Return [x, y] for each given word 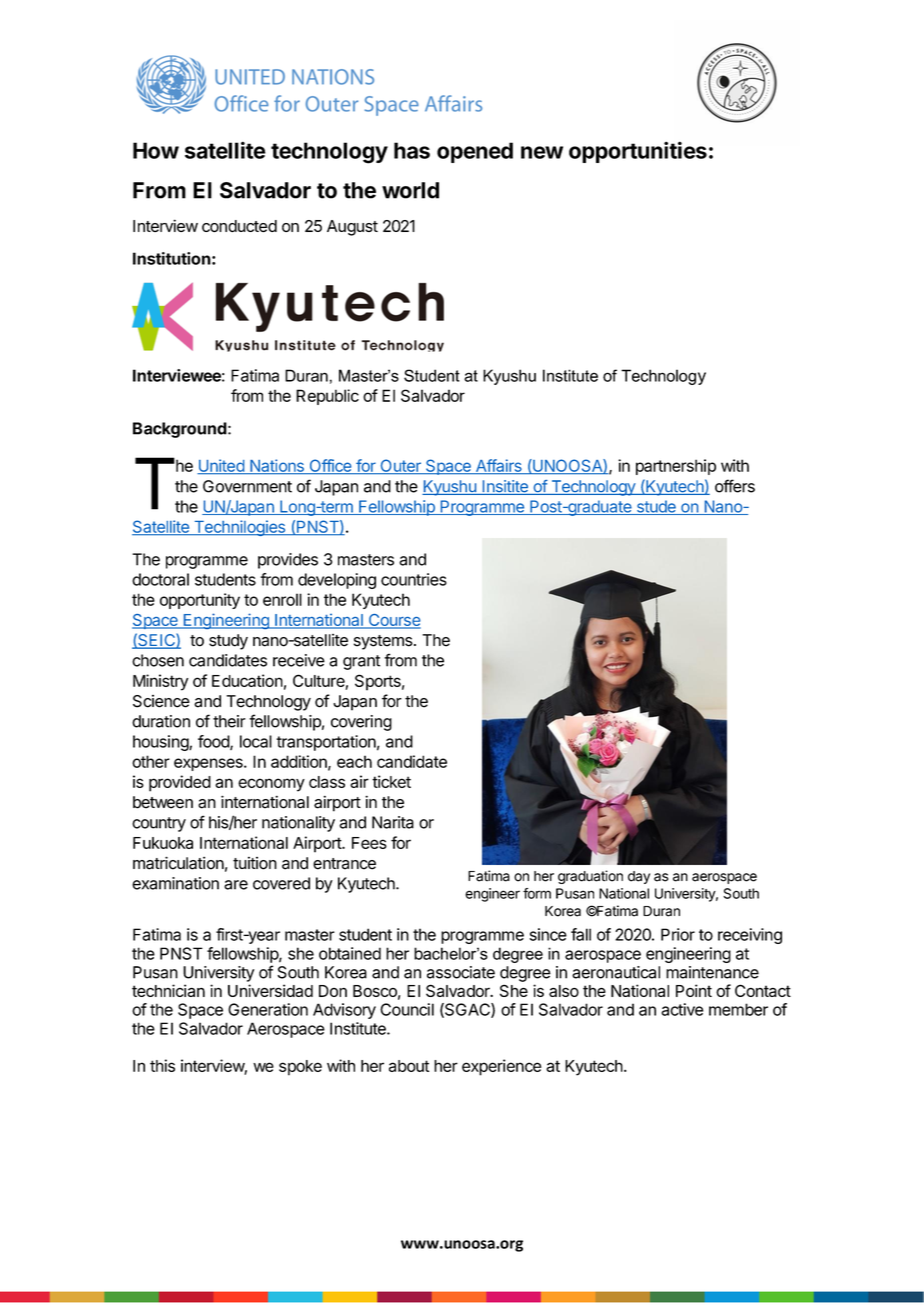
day [639, 877]
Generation [268, 1009]
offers [735, 486]
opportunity [200, 601]
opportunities [638, 152]
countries [414, 579]
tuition [255, 863]
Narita [393, 822]
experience [502, 1067]
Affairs [498, 466]
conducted [239, 226]
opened [475, 152]
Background [180, 430]
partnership [676, 467]
